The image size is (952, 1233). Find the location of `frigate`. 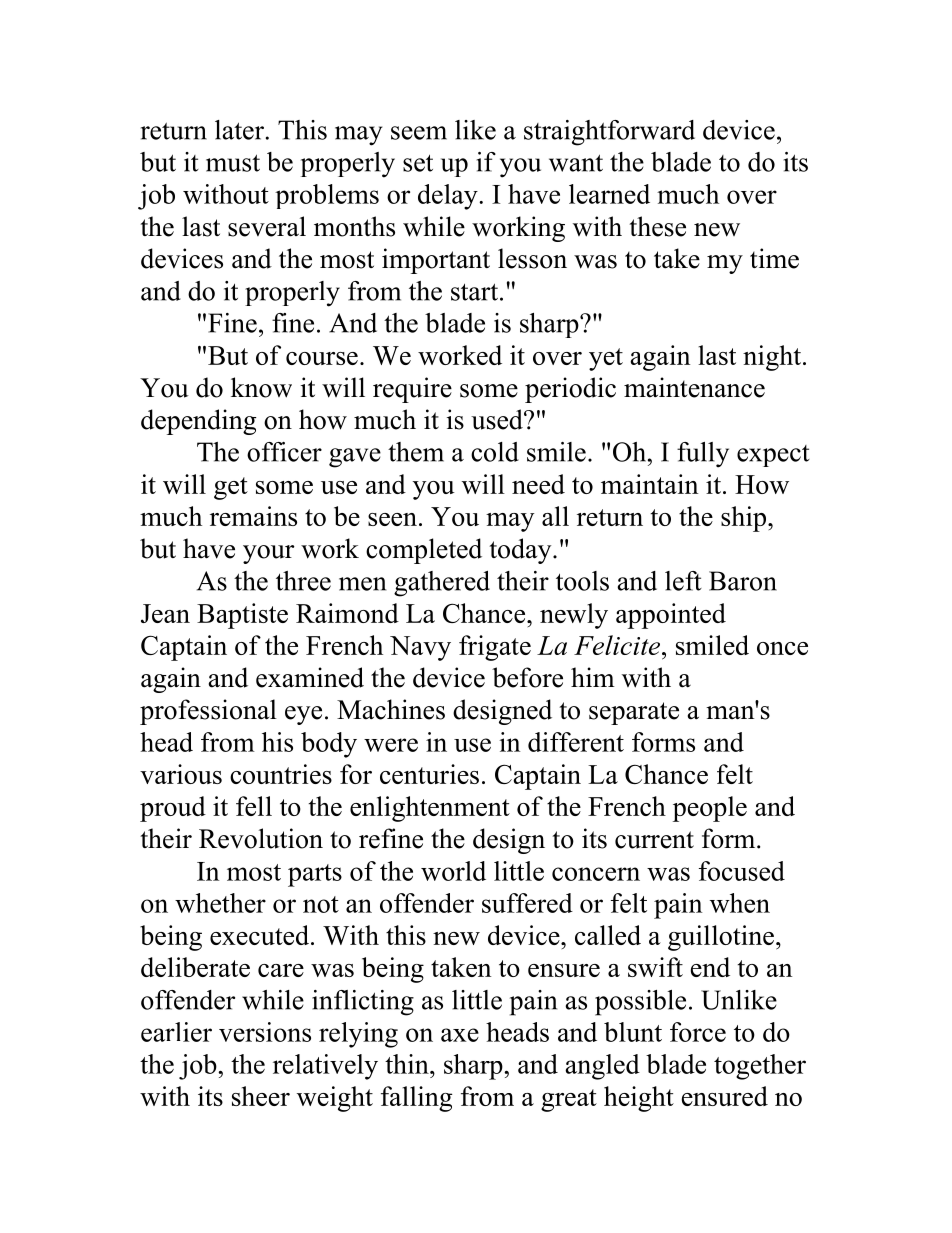

frigate is located at coordinates (495, 648).
